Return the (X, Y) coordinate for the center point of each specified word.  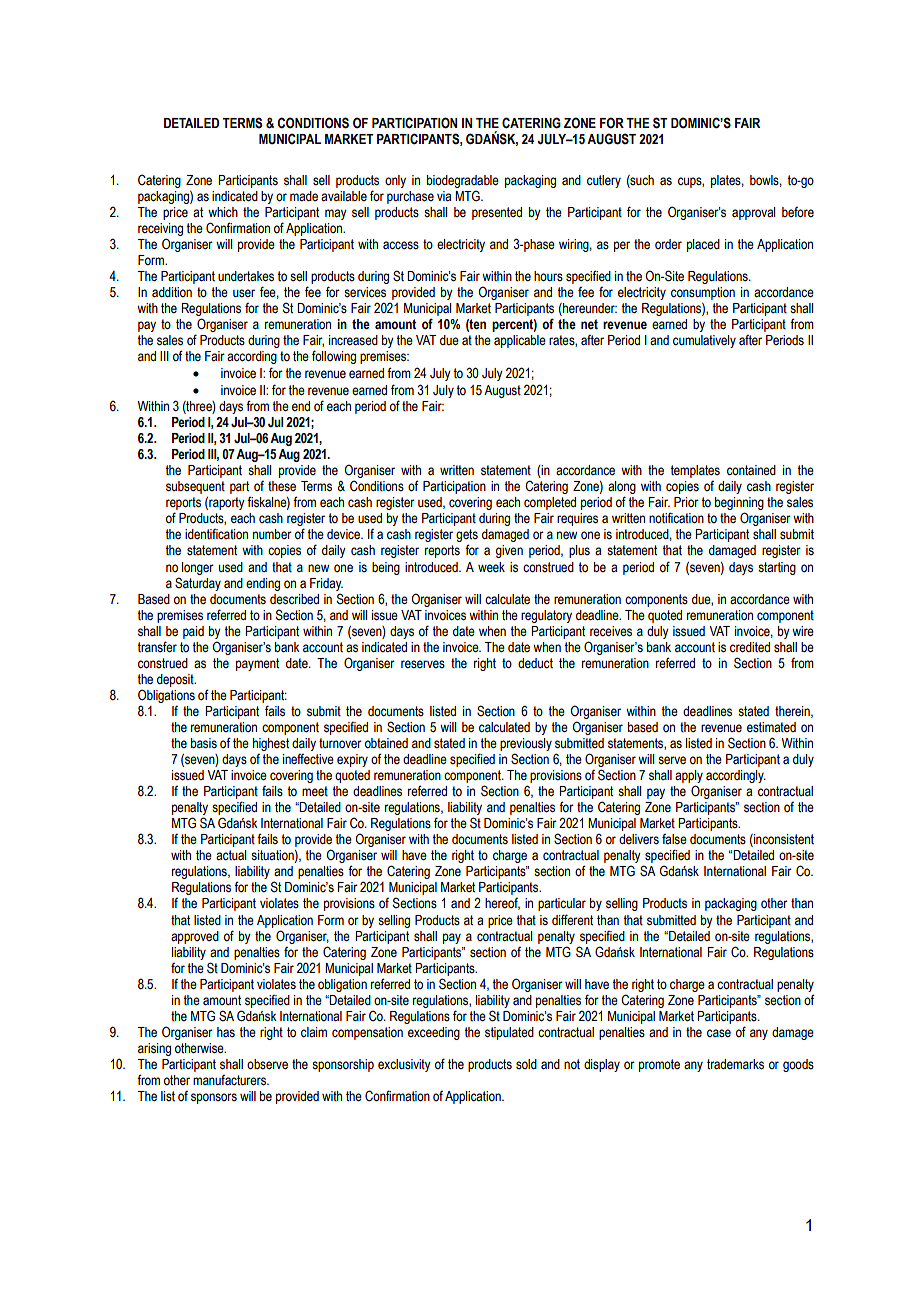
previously (526, 744)
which (223, 212)
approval (753, 213)
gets (467, 537)
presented (497, 213)
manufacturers (230, 1080)
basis (204, 743)
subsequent (195, 487)
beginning (739, 505)
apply (689, 776)
